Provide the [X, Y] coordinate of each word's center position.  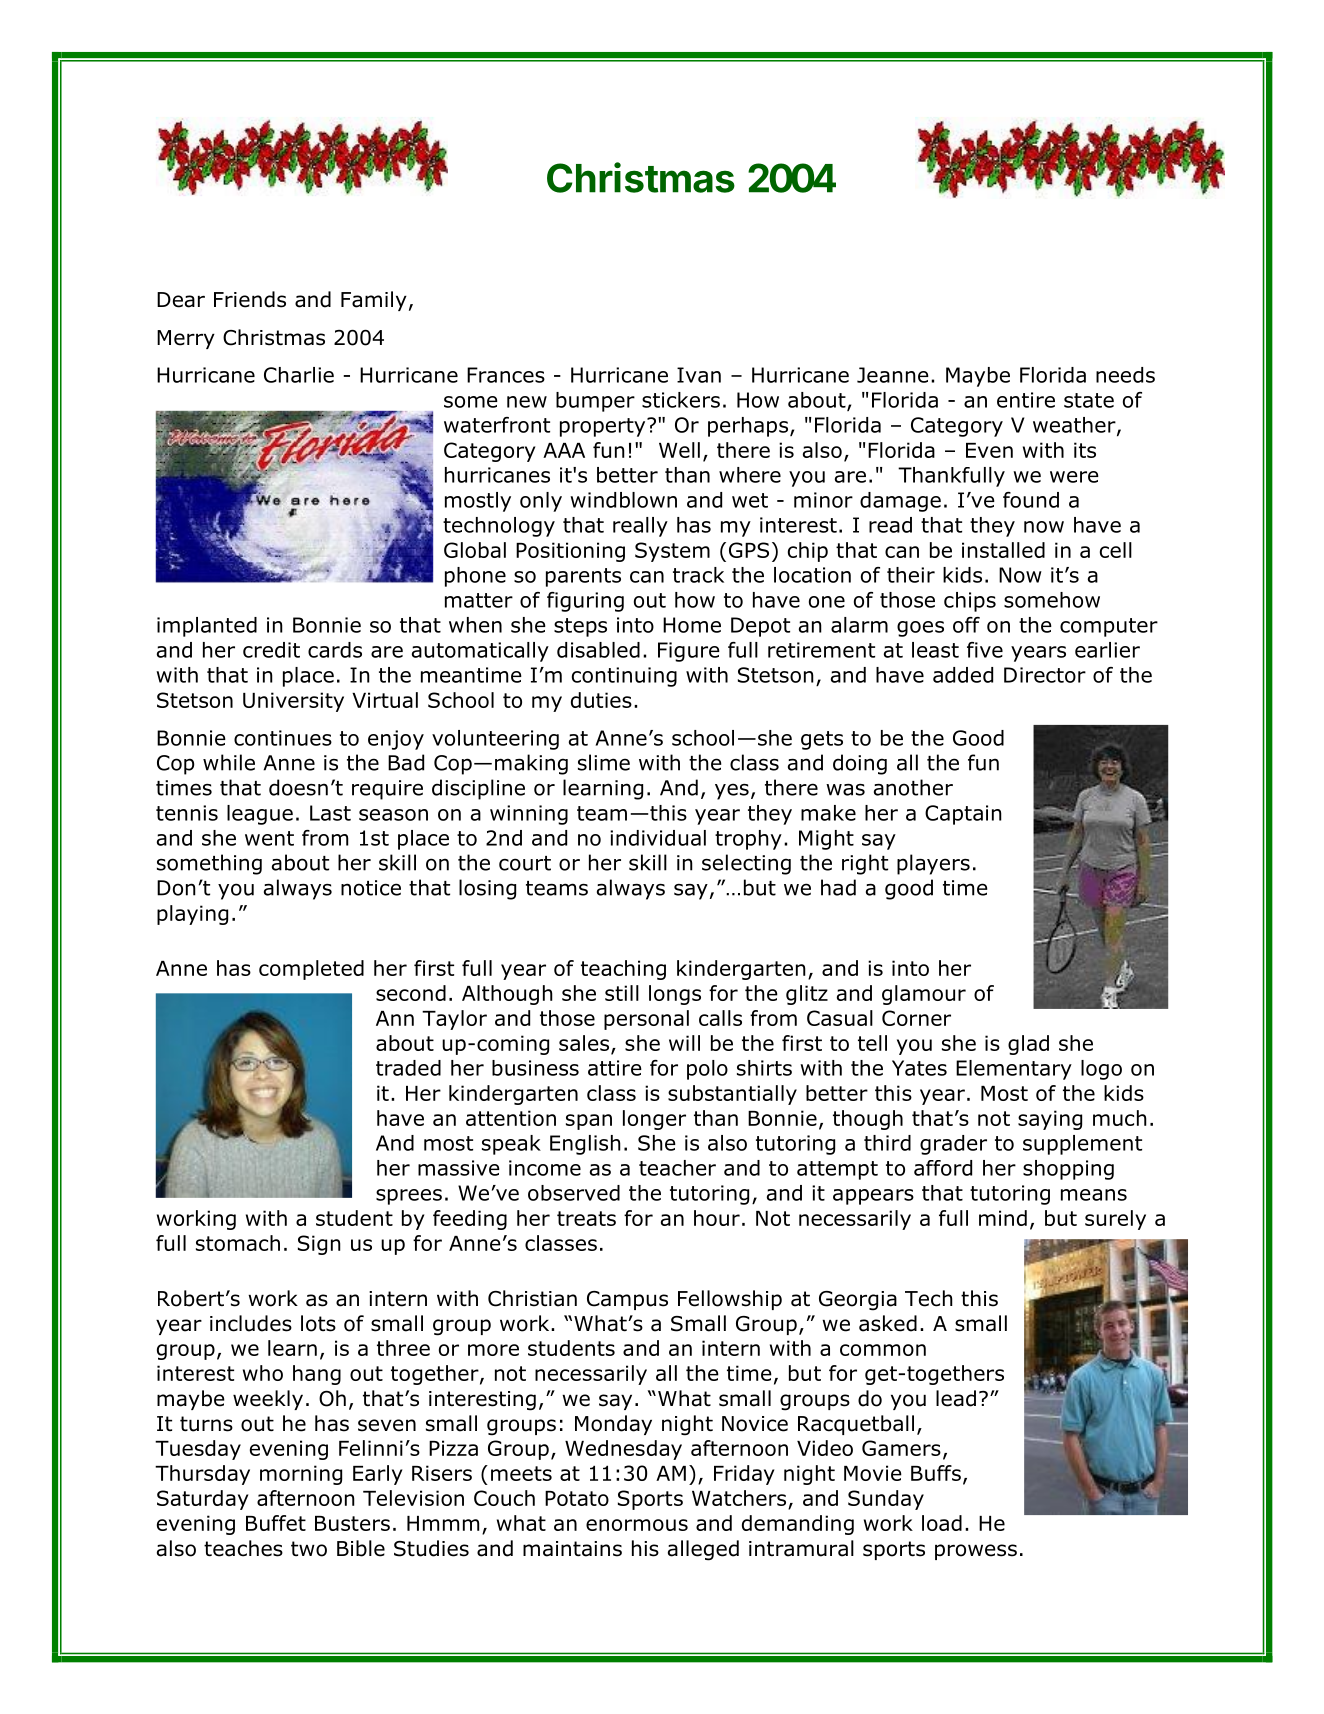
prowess [976, 1552]
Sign [319, 1245]
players [933, 864]
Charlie [299, 375]
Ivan [699, 375]
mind [1003, 1218]
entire [1026, 400]
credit [271, 650]
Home [692, 625]
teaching [623, 970]
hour [717, 1218]
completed [311, 970]
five [985, 650]
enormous [637, 1525]
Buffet [276, 1523]
